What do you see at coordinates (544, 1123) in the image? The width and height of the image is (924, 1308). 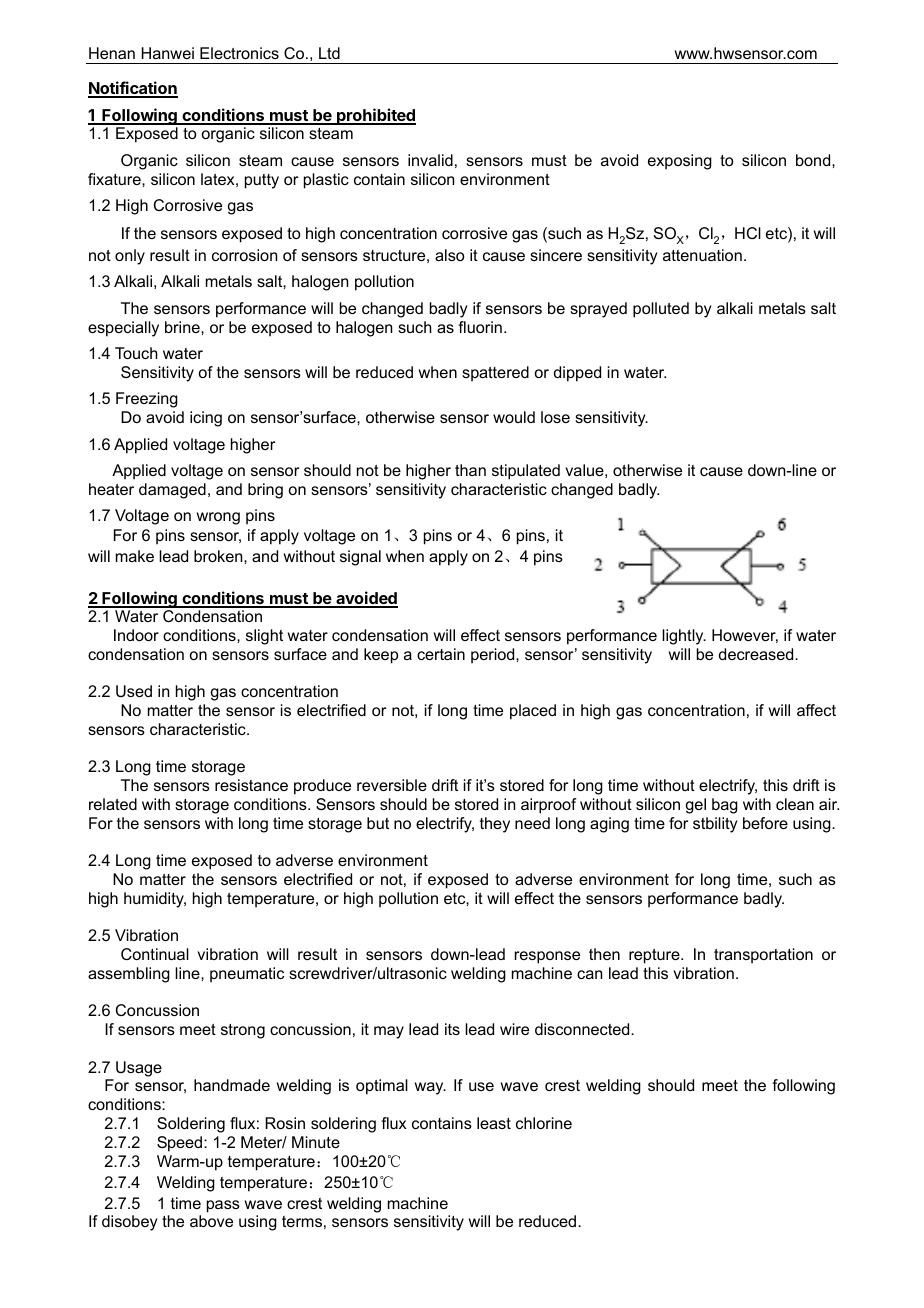 I see `chlorine` at bounding box center [544, 1123].
